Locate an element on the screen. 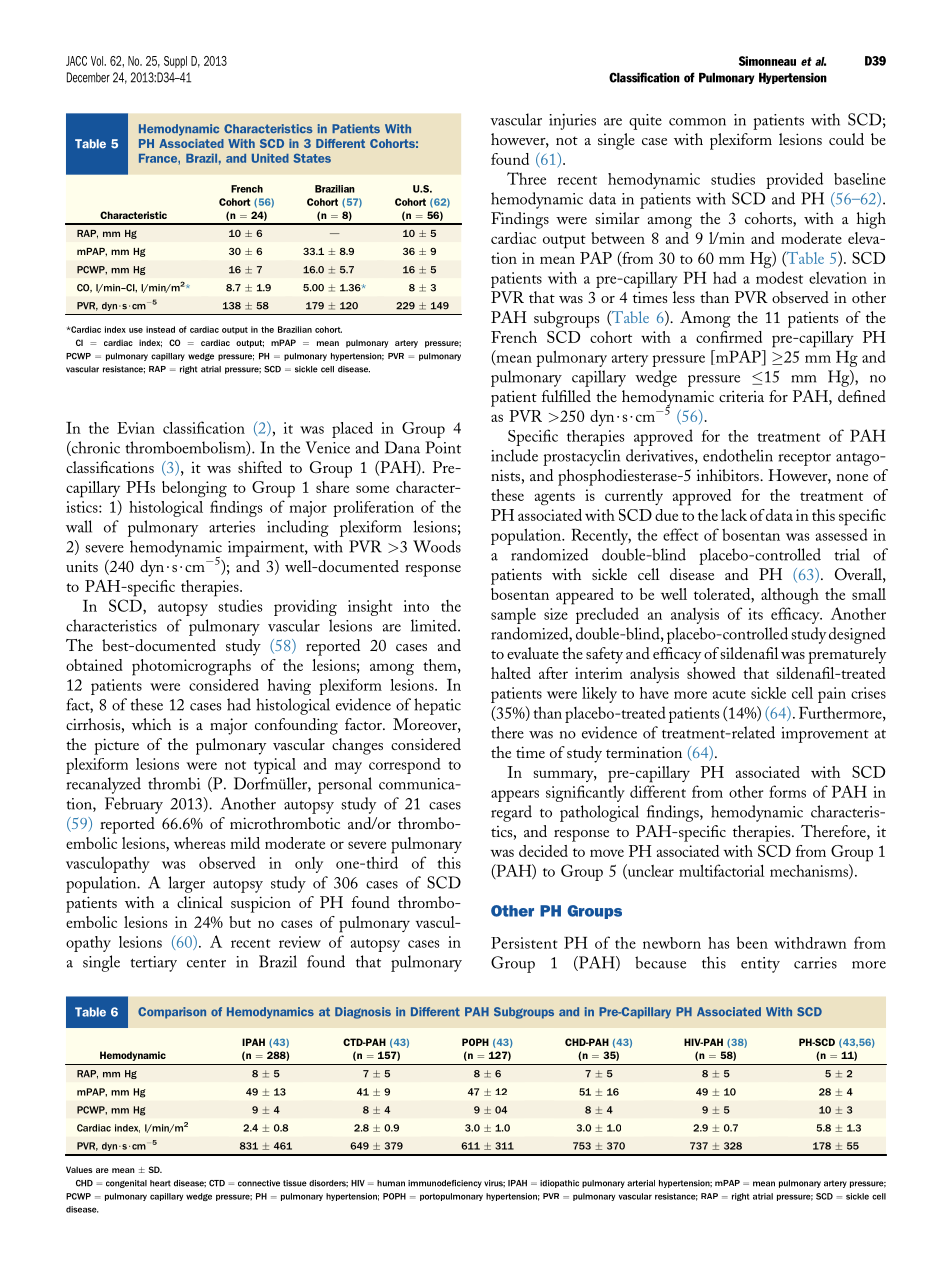 Image resolution: width=952 pixels, height=1280 pixels. although is located at coordinates (790, 596).
